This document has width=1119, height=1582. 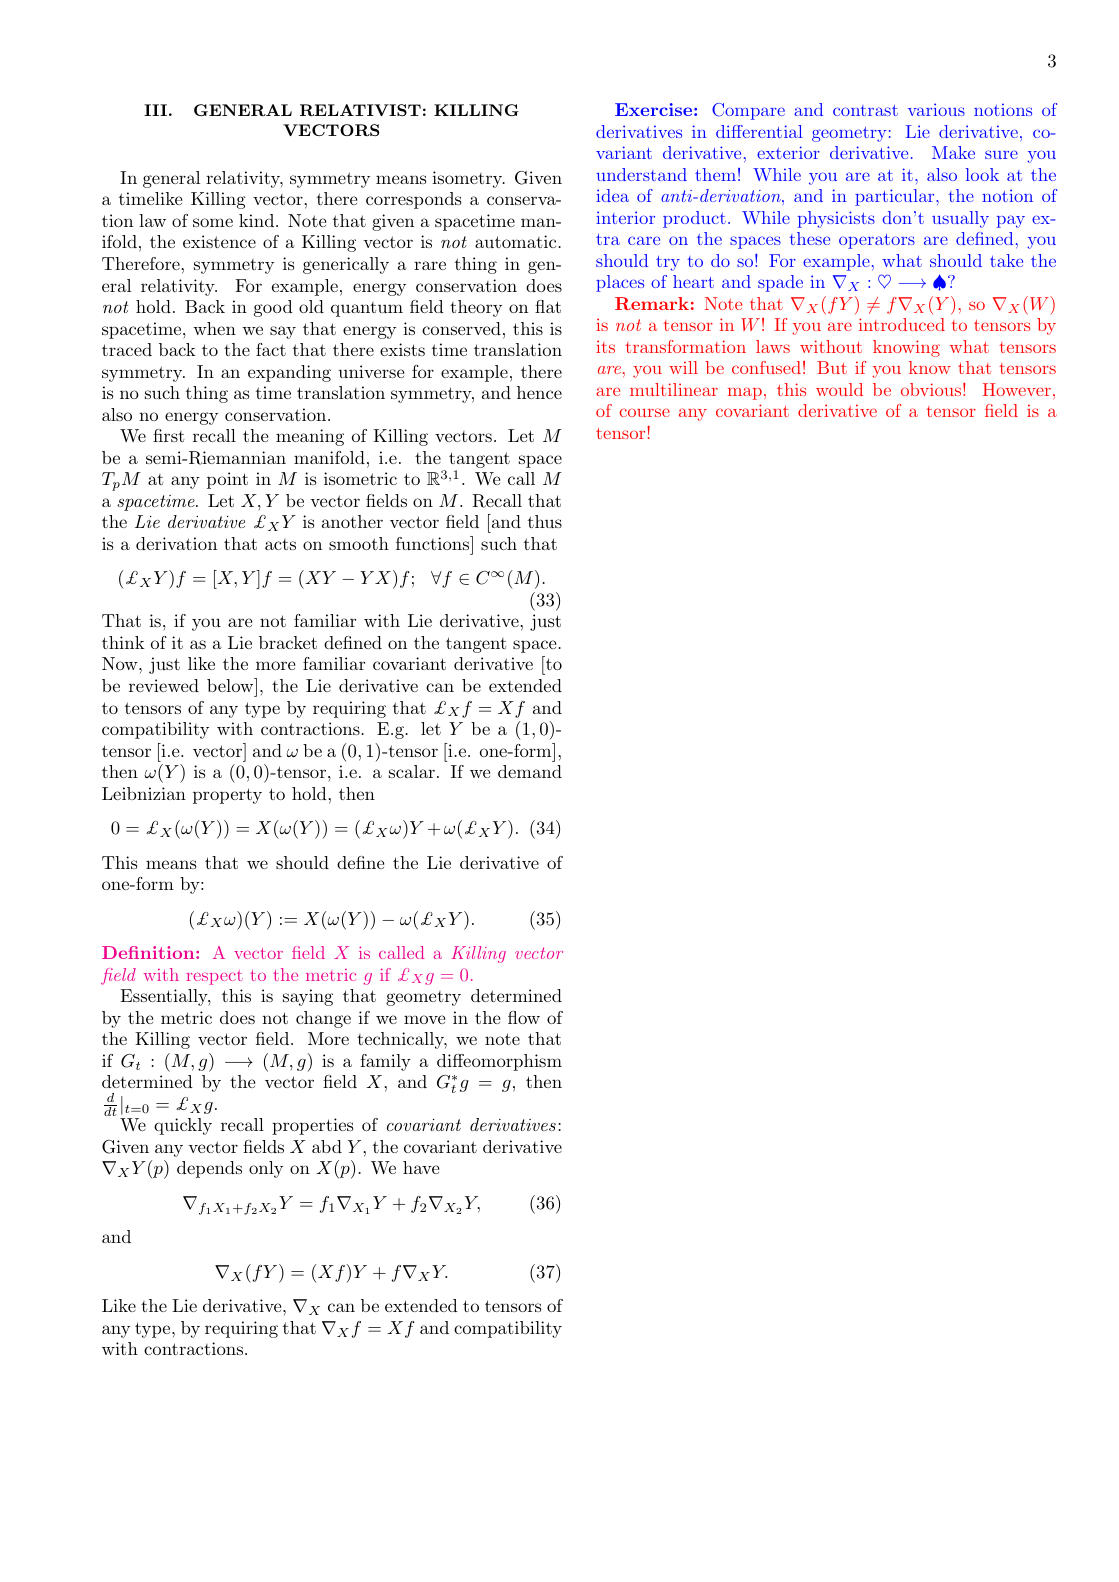 What do you see at coordinates (524, 1017) in the document?
I see `flow` at bounding box center [524, 1017].
